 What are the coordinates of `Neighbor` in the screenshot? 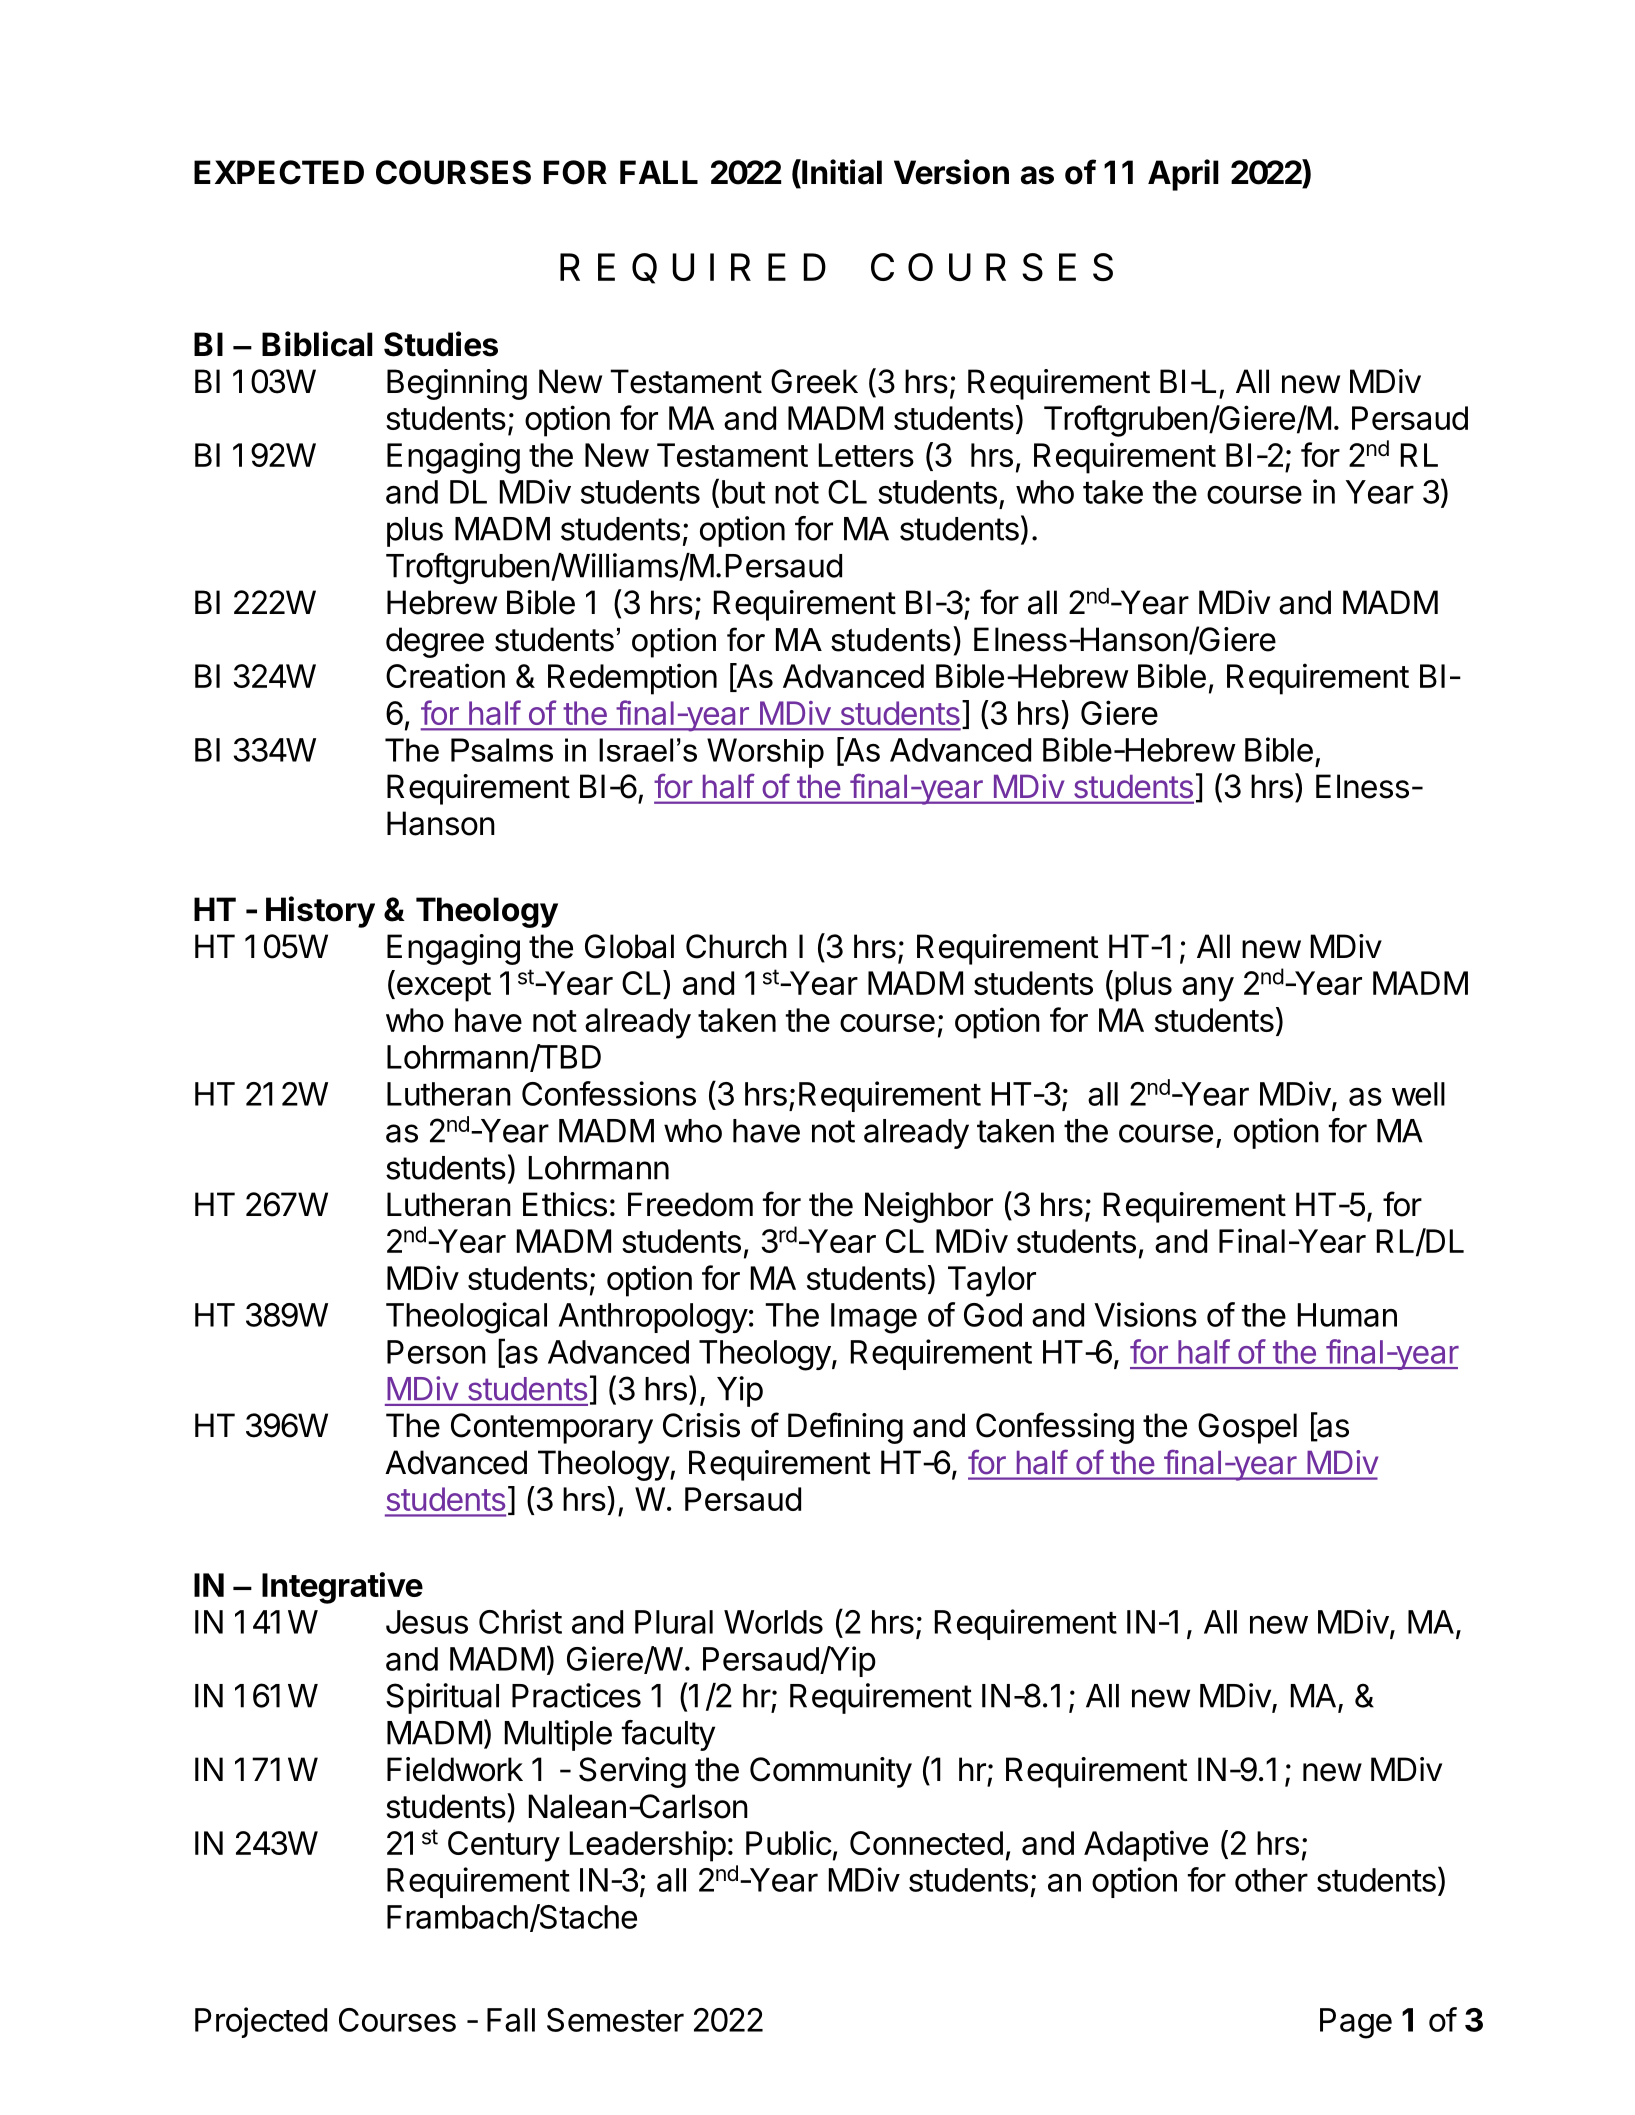 It's located at (929, 1207).
